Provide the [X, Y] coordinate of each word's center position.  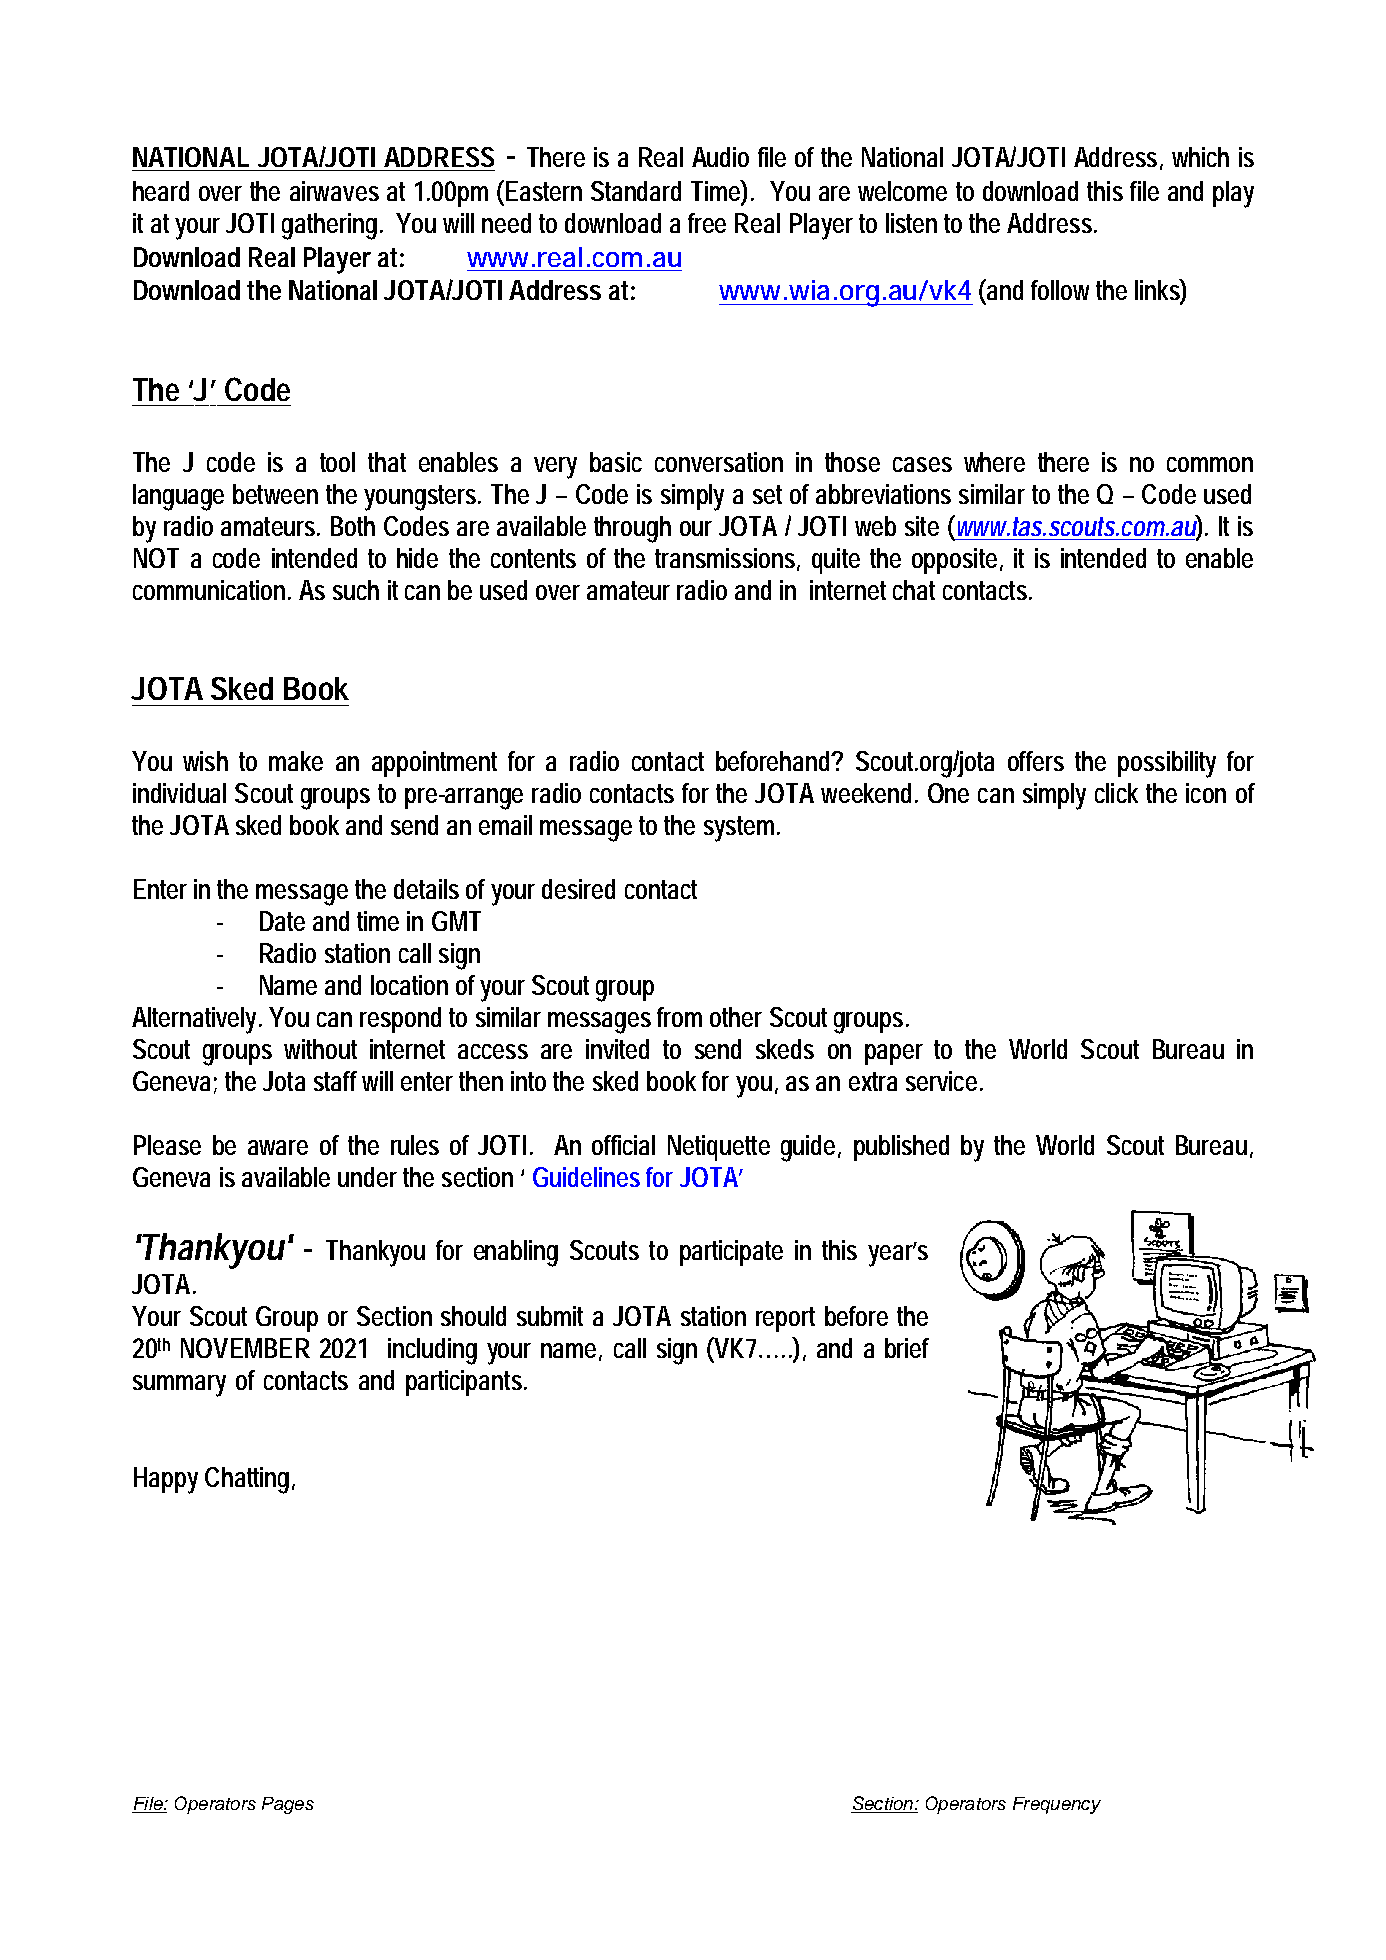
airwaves [334, 191]
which [1200, 157]
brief [907, 1348]
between [275, 494]
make [296, 761]
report [785, 1319]
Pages [288, 1805]
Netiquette [719, 1148]
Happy [166, 1480]
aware [278, 1147]
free [707, 223]
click [1116, 793]
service [944, 1081]
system [742, 829]
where [994, 462]
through [632, 529]
